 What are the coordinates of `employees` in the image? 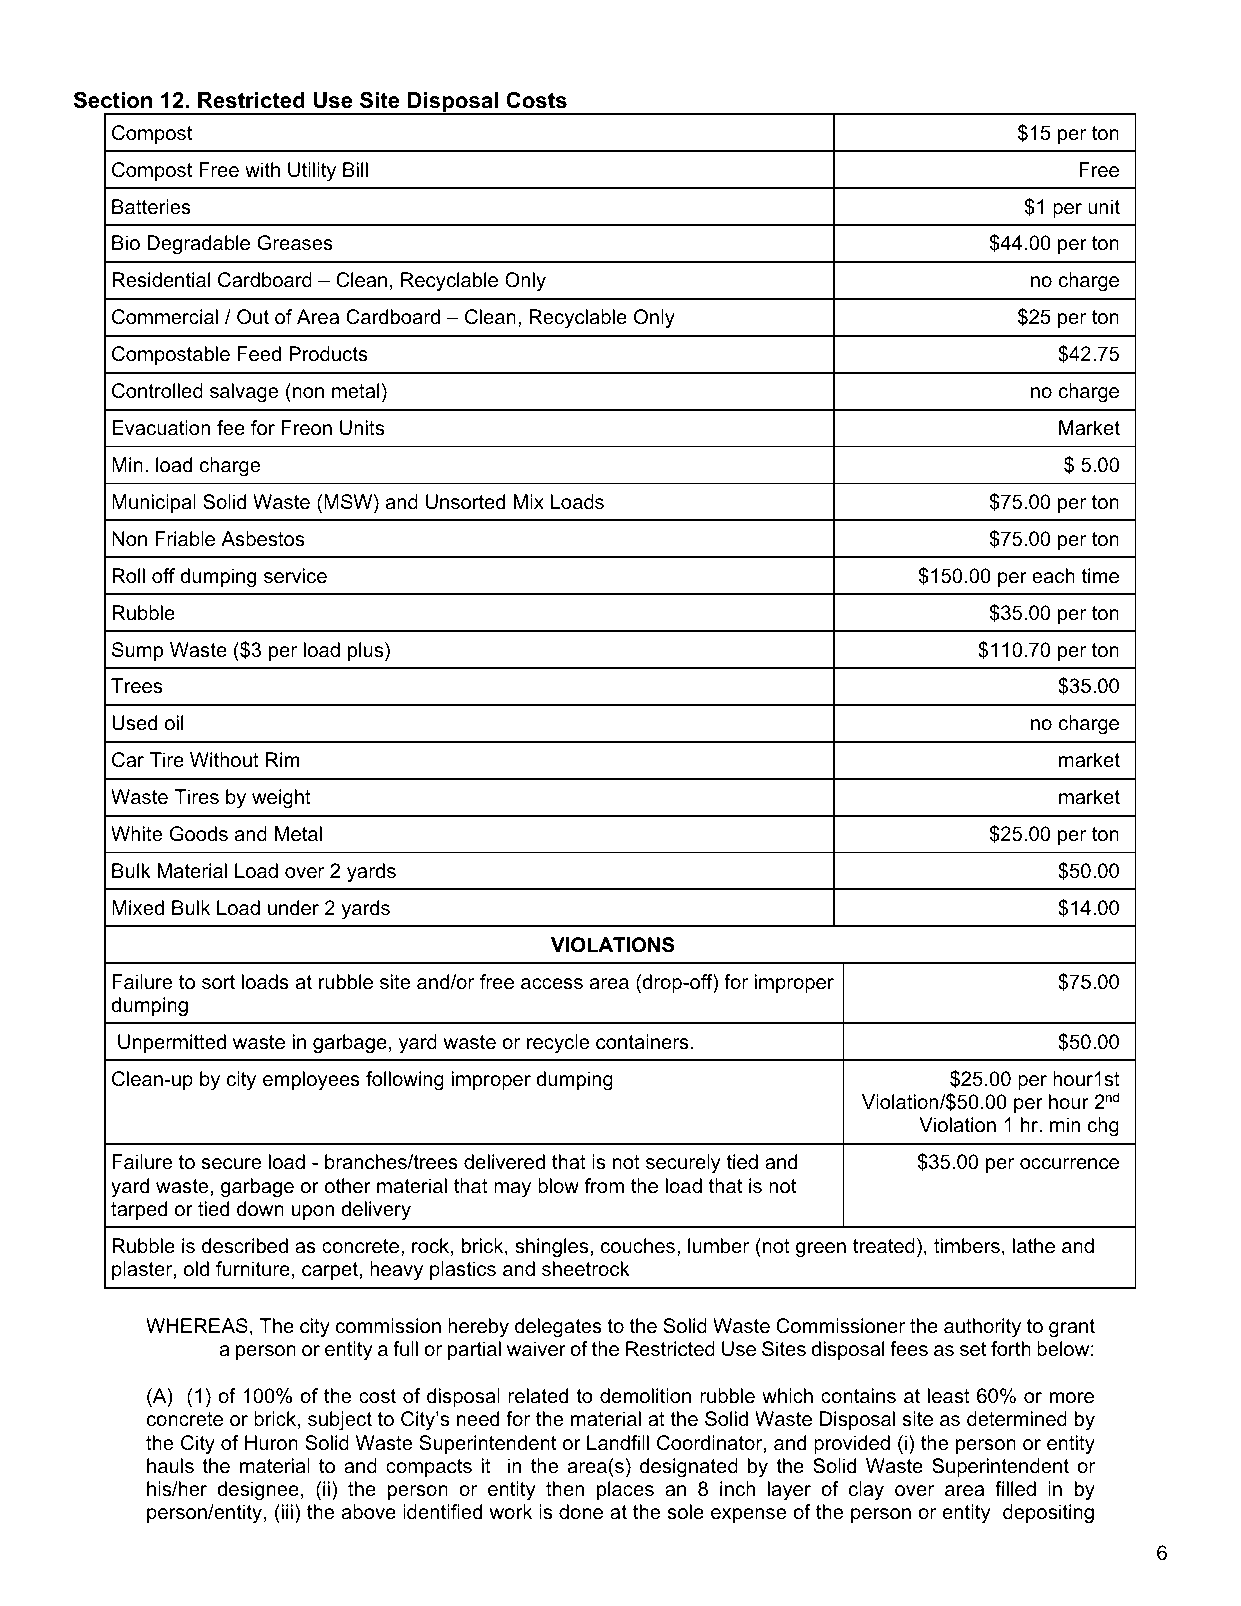 It's located at (311, 1081).
